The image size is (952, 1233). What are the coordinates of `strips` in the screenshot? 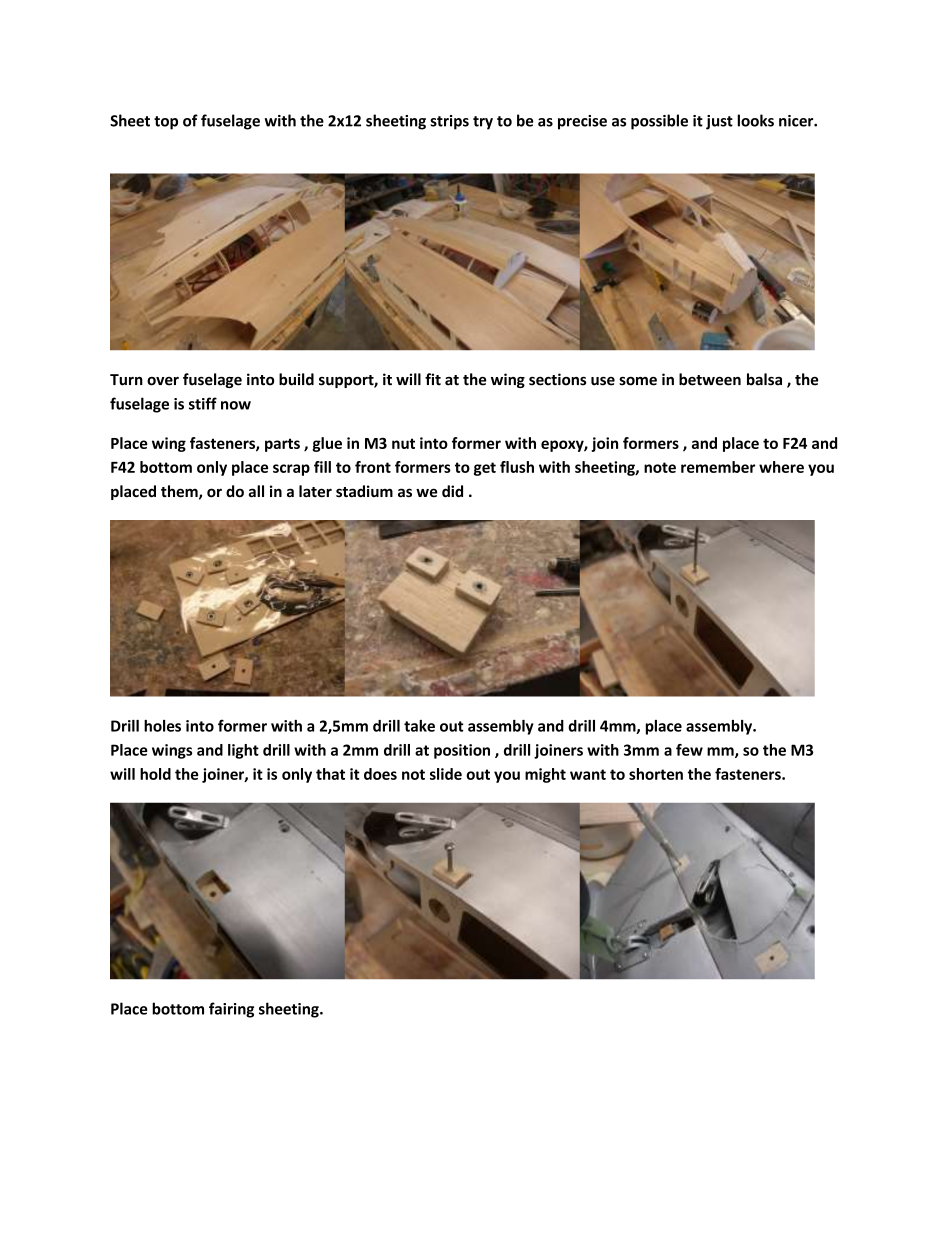 It's located at (449, 122).
